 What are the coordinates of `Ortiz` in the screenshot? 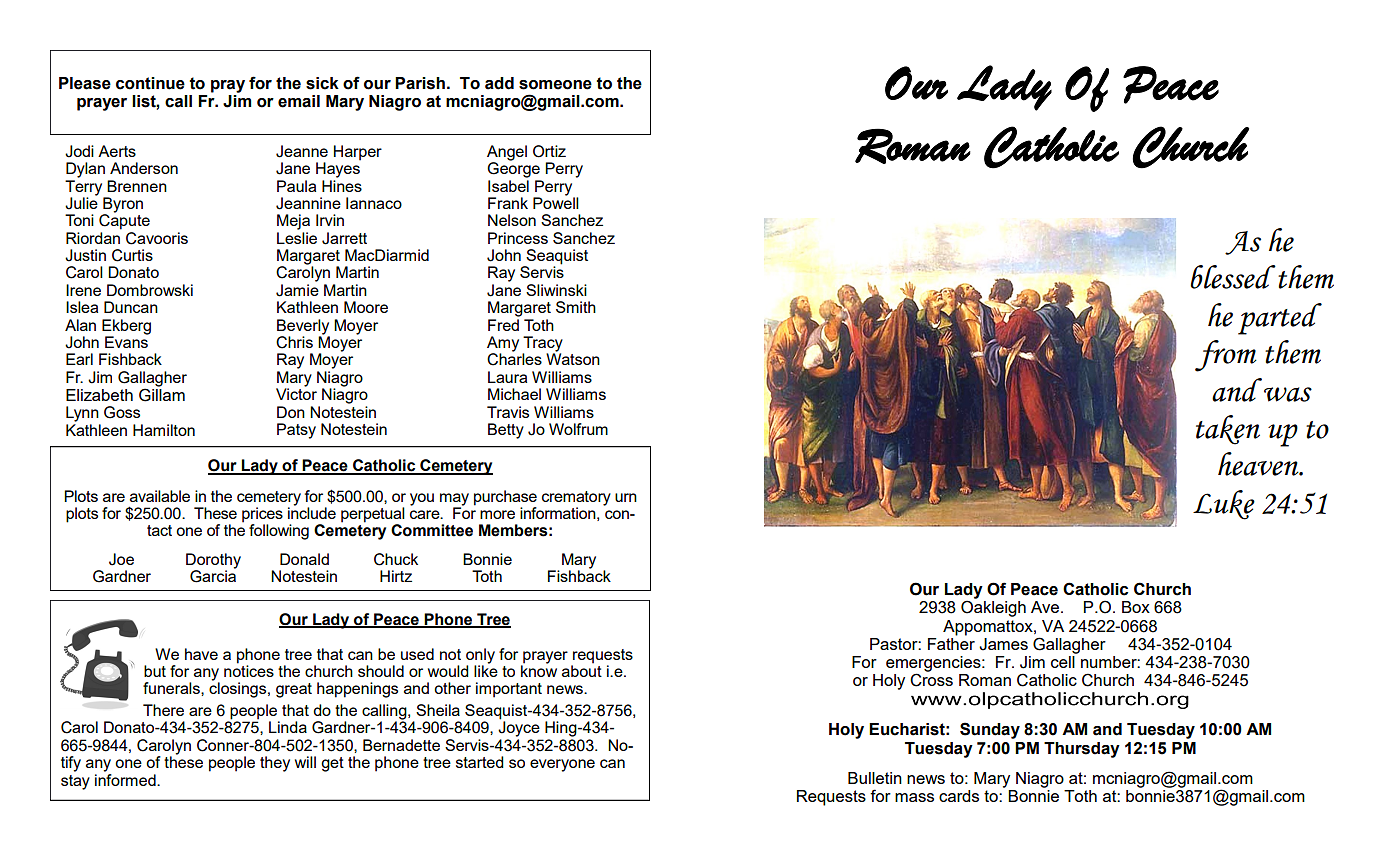 It's located at (549, 151).
